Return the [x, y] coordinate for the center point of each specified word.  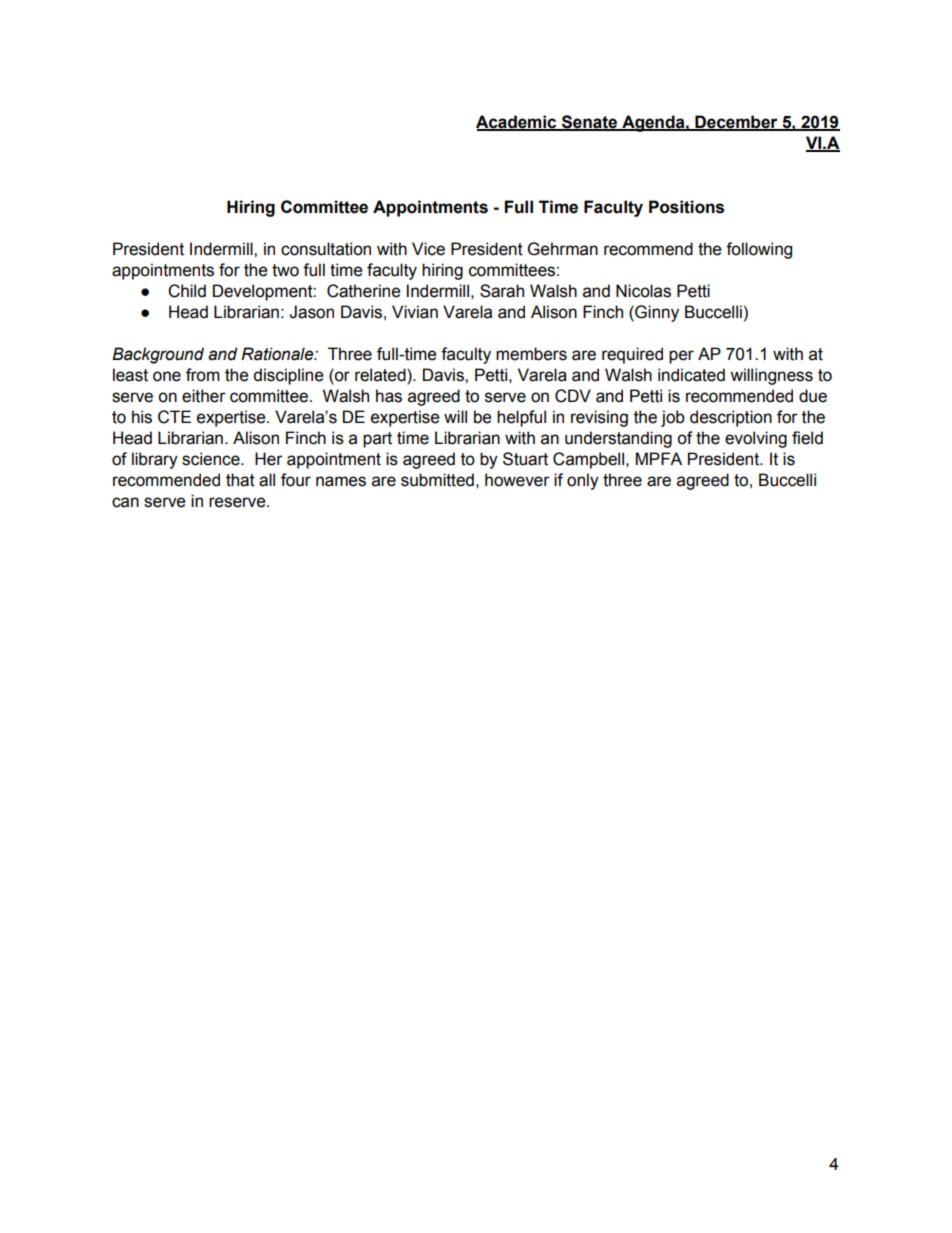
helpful [521, 418]
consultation [326, 249]
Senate [589, 123]
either [204, 396]
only [583, 481]
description [731, 418]
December [736, 123]
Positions [686, 207]
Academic [517, 123]
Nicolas [643, 291]
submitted [437, 480]
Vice [428, 249]
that [240, 480]
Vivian [415, 312]
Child [187, 291]
